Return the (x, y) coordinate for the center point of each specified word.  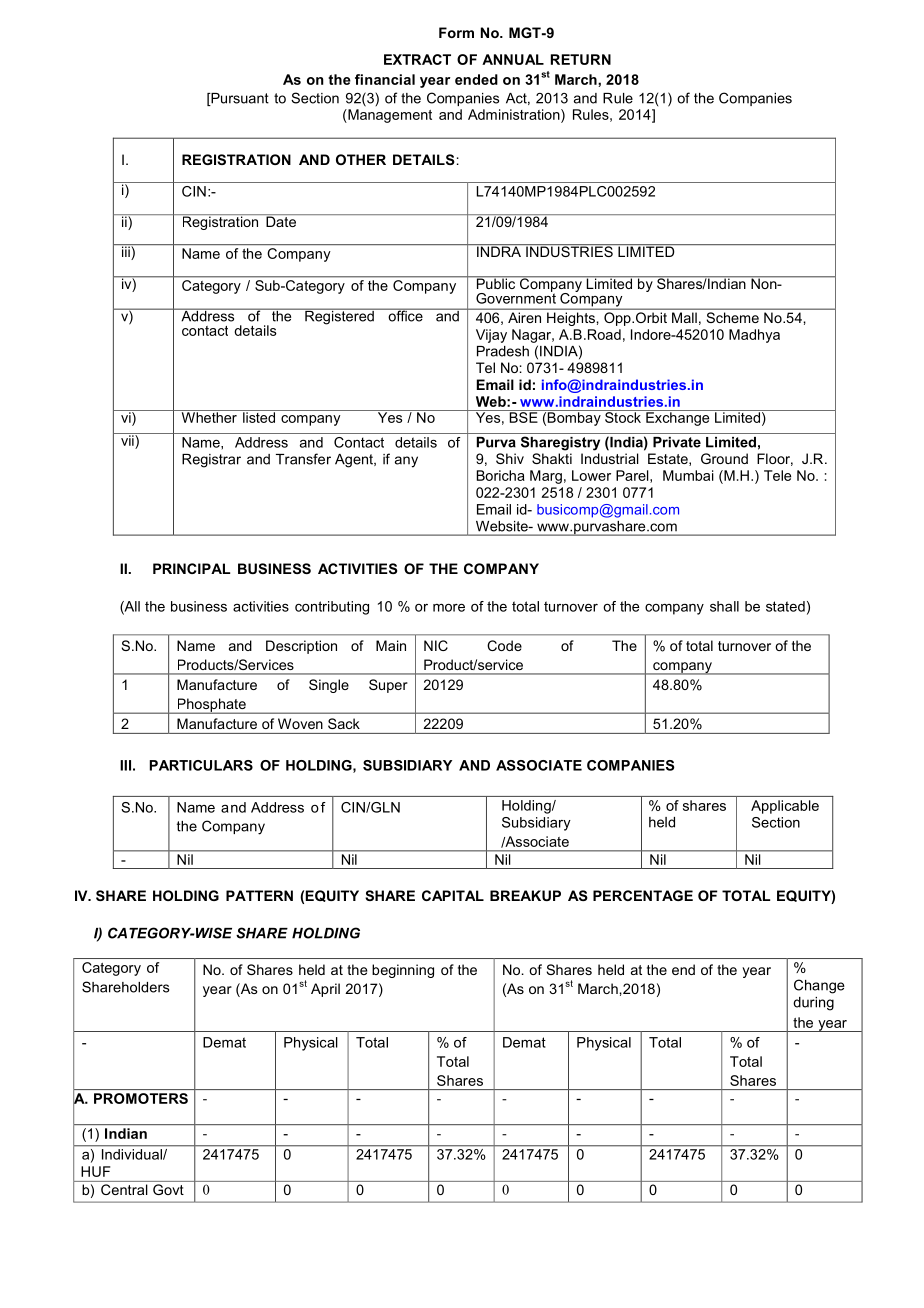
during (813, 1004)
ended (476, 79)
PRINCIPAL (191, 568)
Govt (168, 1189)
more (449, 607)
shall (724, 606)
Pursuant (239, 99)
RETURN (581, 59)
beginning (403, 971)
